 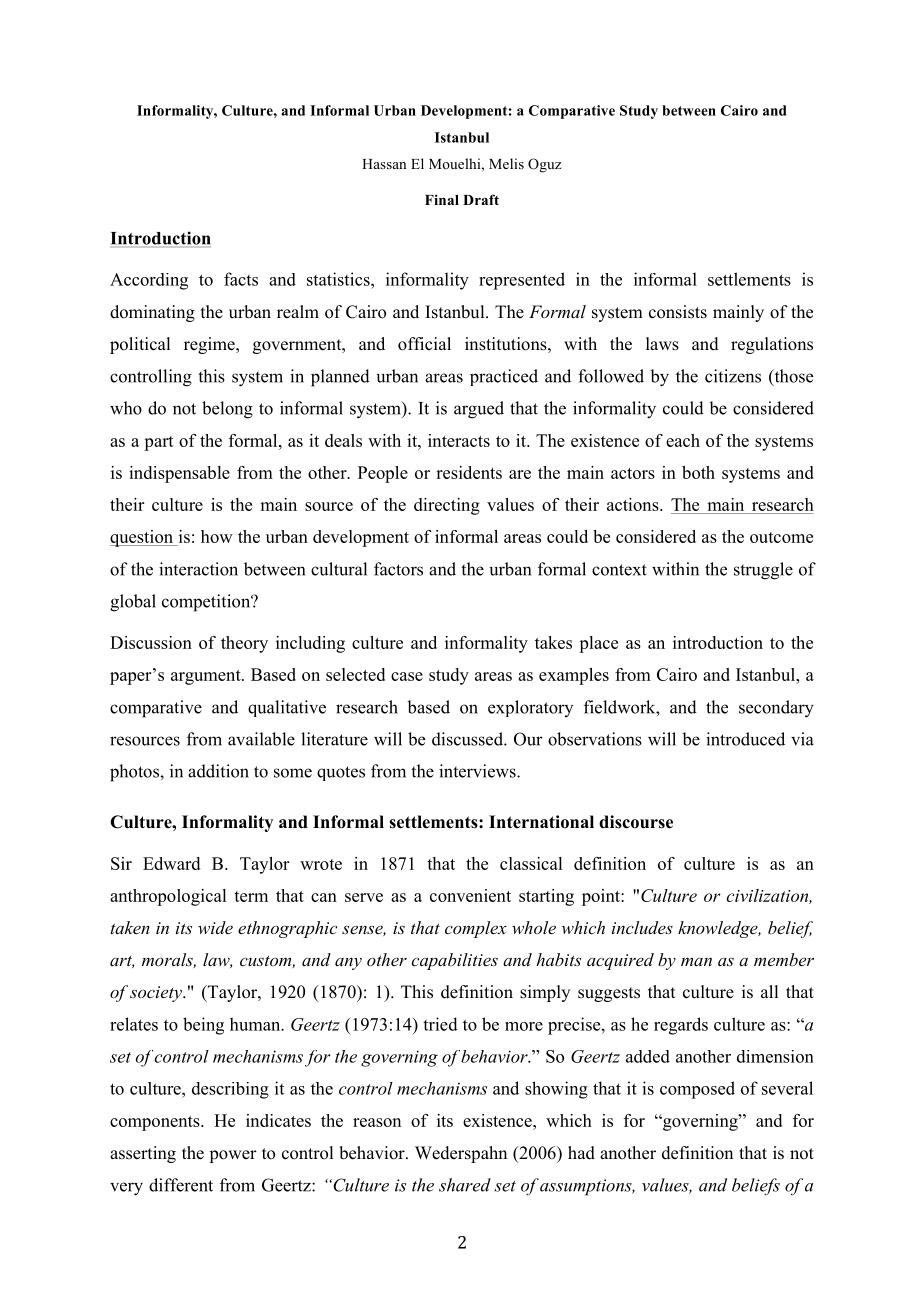 What do you see at coordinates (678, 312) in the page?
I see `consists` at bounding box center [678, 312].
